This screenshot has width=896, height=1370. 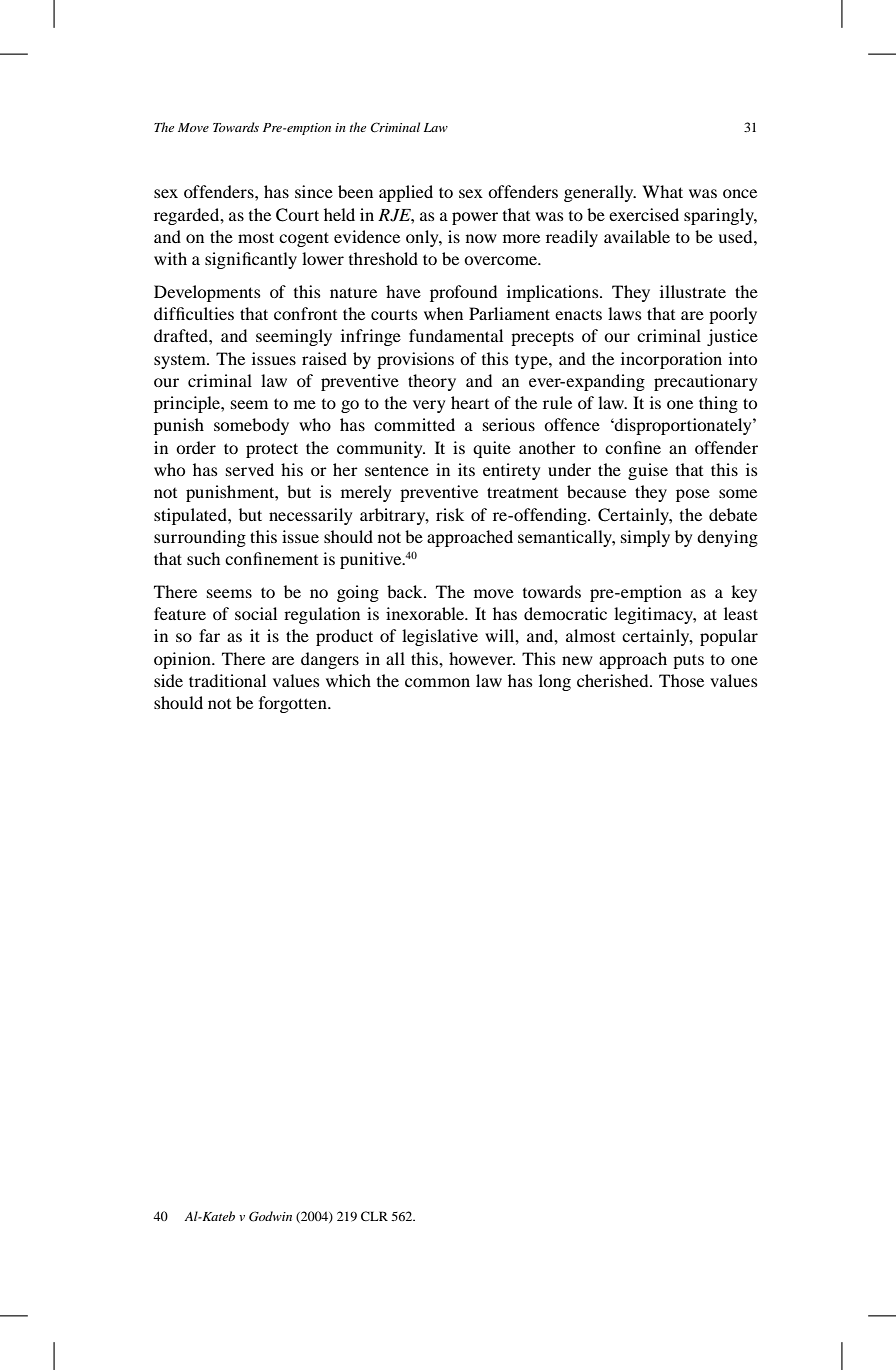 What do you see at coordinates (645, 538) in the screenshot?
I see `simply` at bounding box center [645, 538].
